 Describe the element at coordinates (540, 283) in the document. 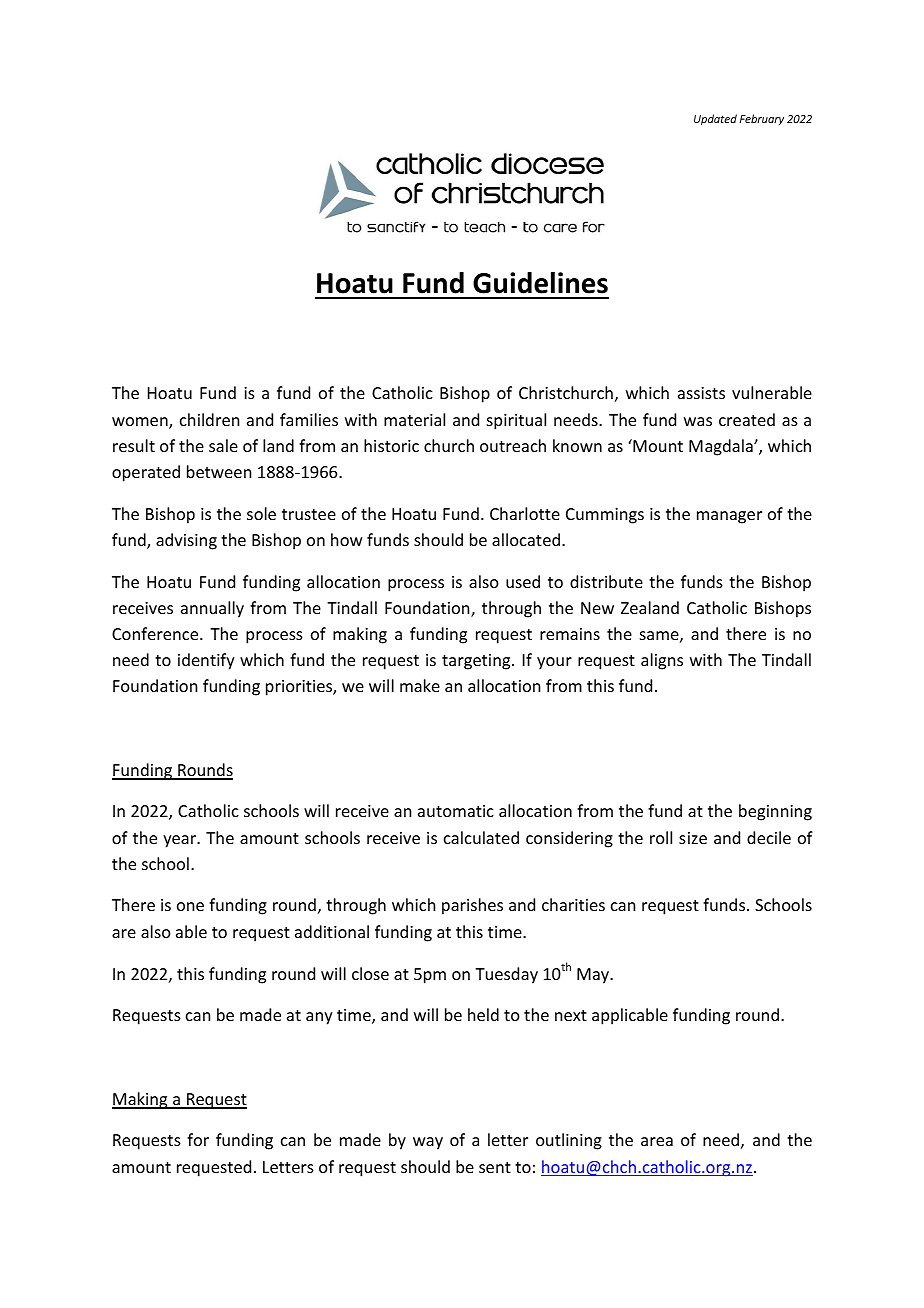

I see `Guidelines` at that location.
